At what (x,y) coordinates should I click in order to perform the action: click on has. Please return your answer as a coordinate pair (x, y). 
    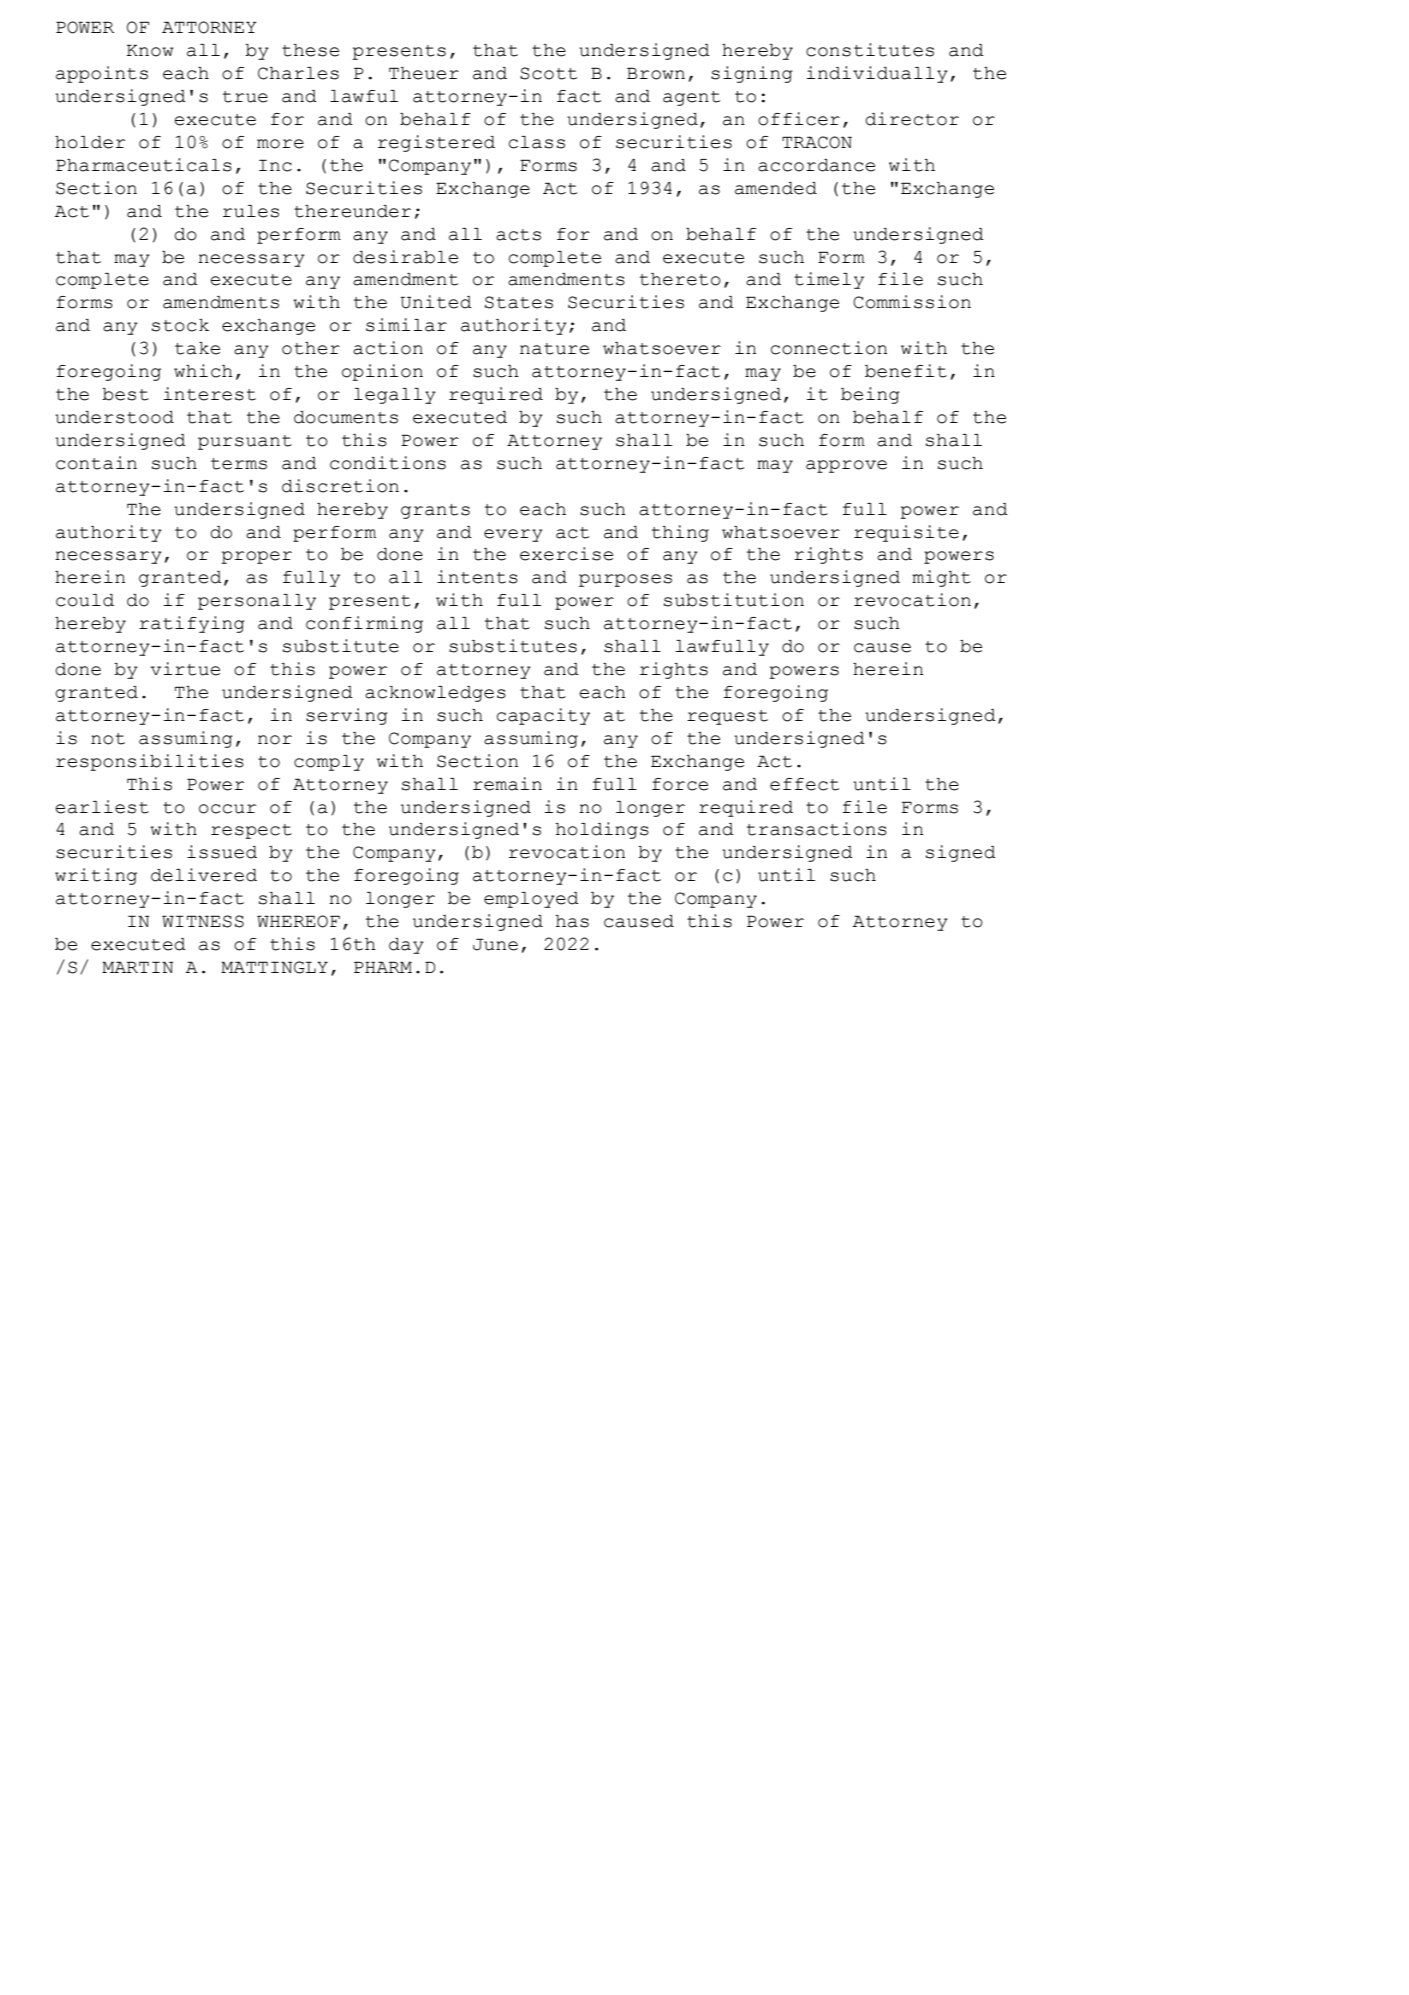
    Looking at the image, I should click on (572, 921).
